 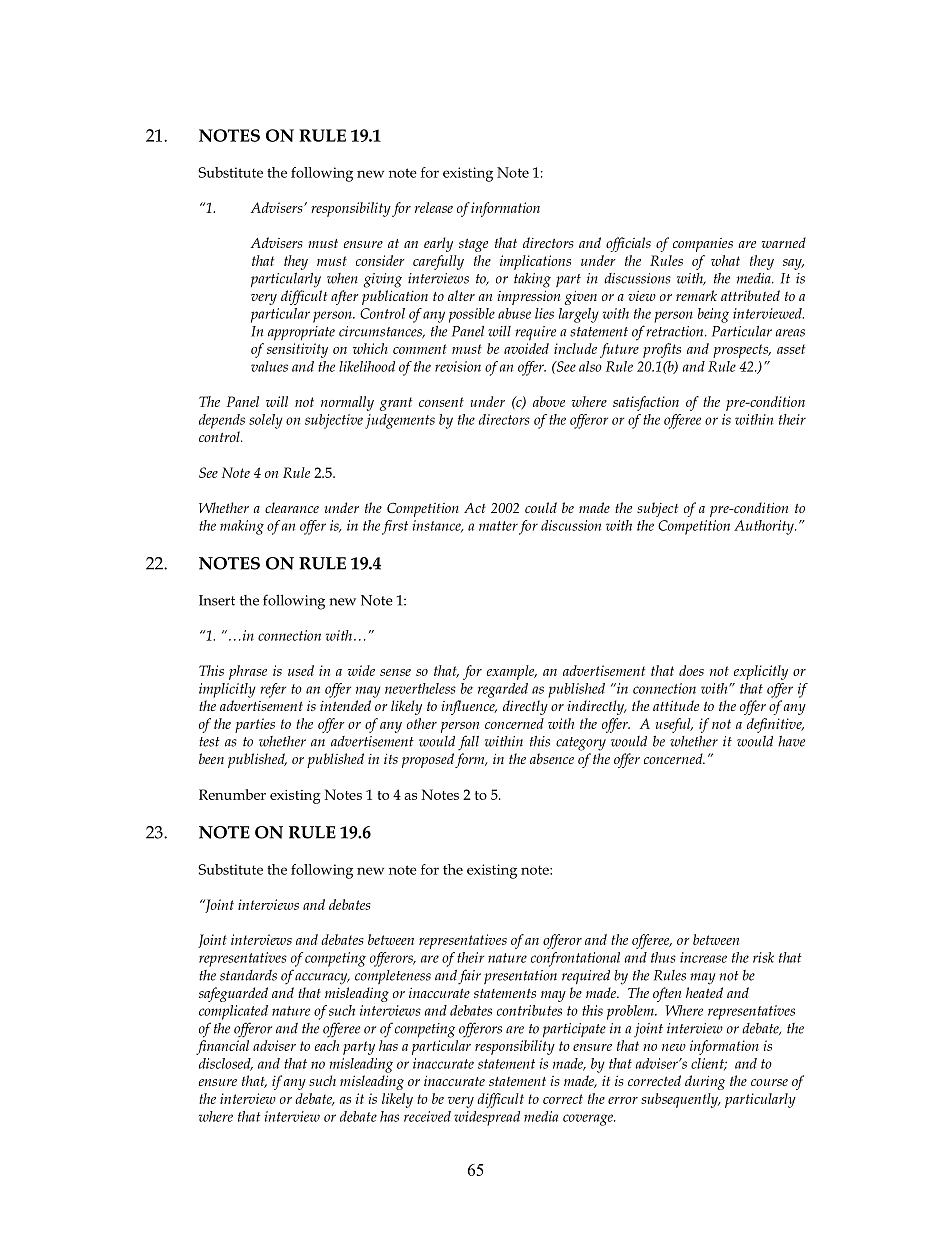 What do you see at coordinates (473, 245) in the image?
I see `stage` at bounding box center [473, 245].
